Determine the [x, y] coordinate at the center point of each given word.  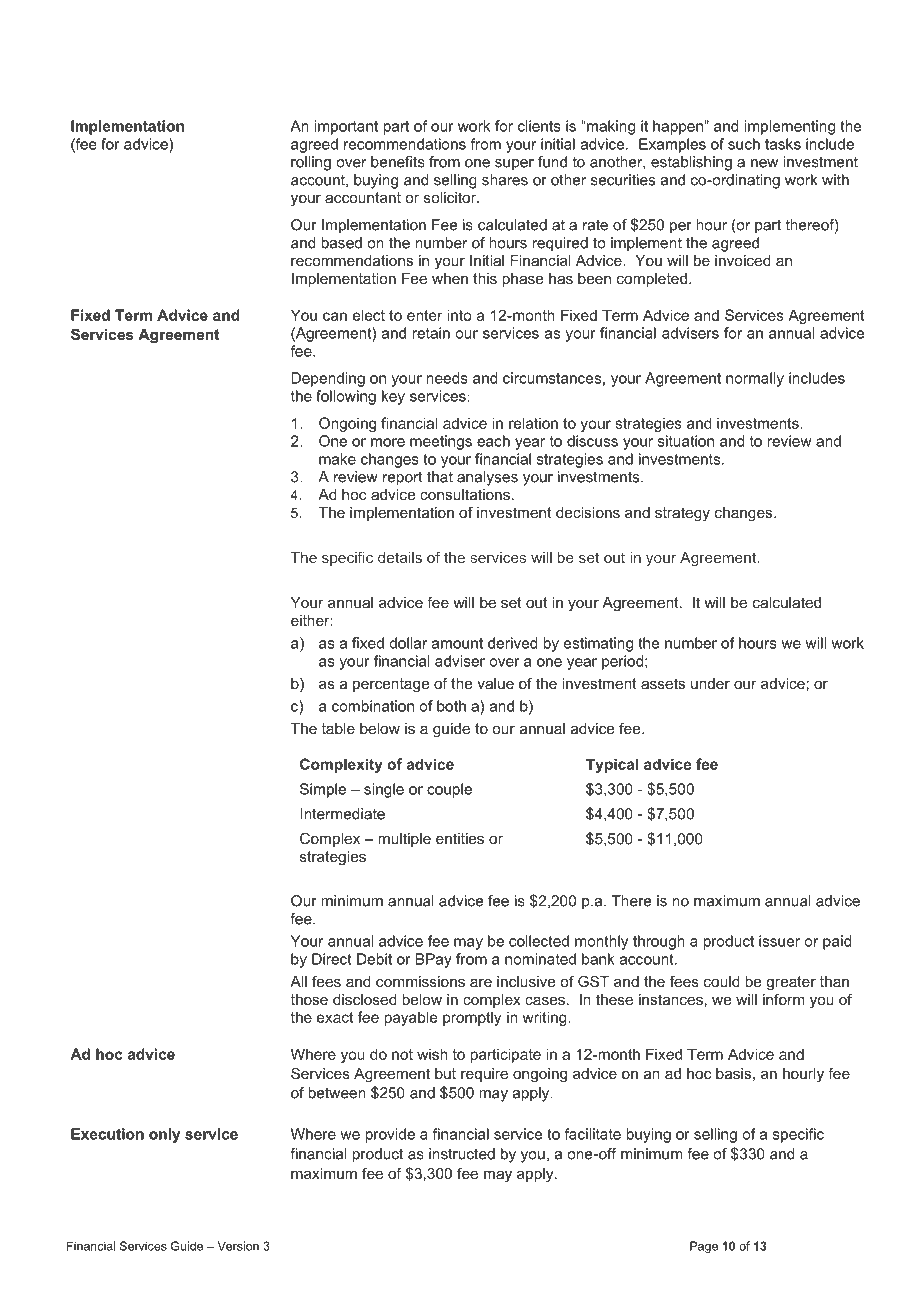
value [495, 683]
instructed [462, 1154]
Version [238, 1246]
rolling [311, 163]
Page [704, 1247]
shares [505, 180]
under [710, 683]
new [764, 163]
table [338, 728]
